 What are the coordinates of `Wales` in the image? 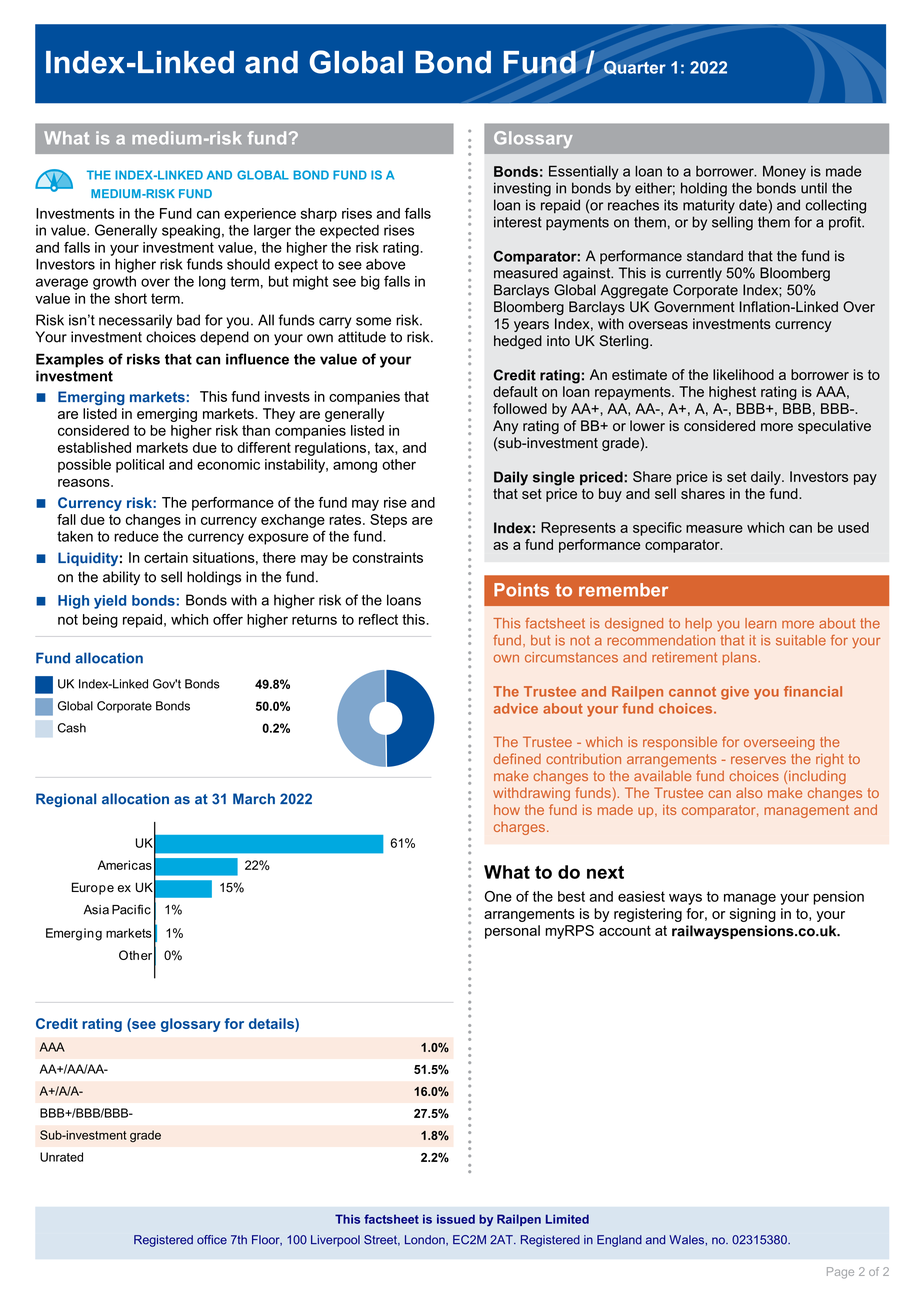 It's located at (687, 1240).
